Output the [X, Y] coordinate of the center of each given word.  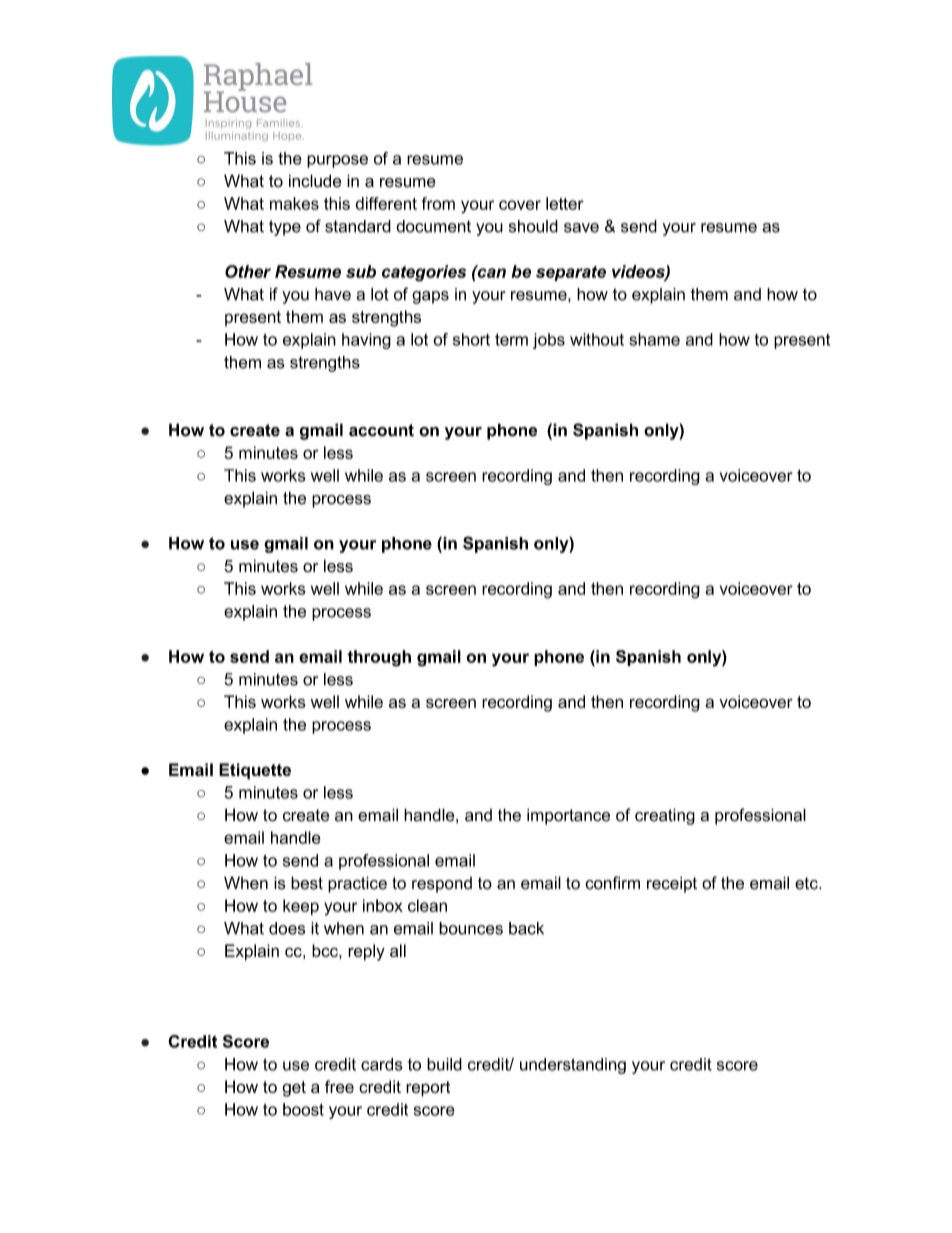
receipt [672, 884]
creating [665, 816]
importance [568, 816]
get [294, 1089]
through [379, 658]
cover [520, 205]
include [315, 181]
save [581, 228]
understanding [573, 1066]
